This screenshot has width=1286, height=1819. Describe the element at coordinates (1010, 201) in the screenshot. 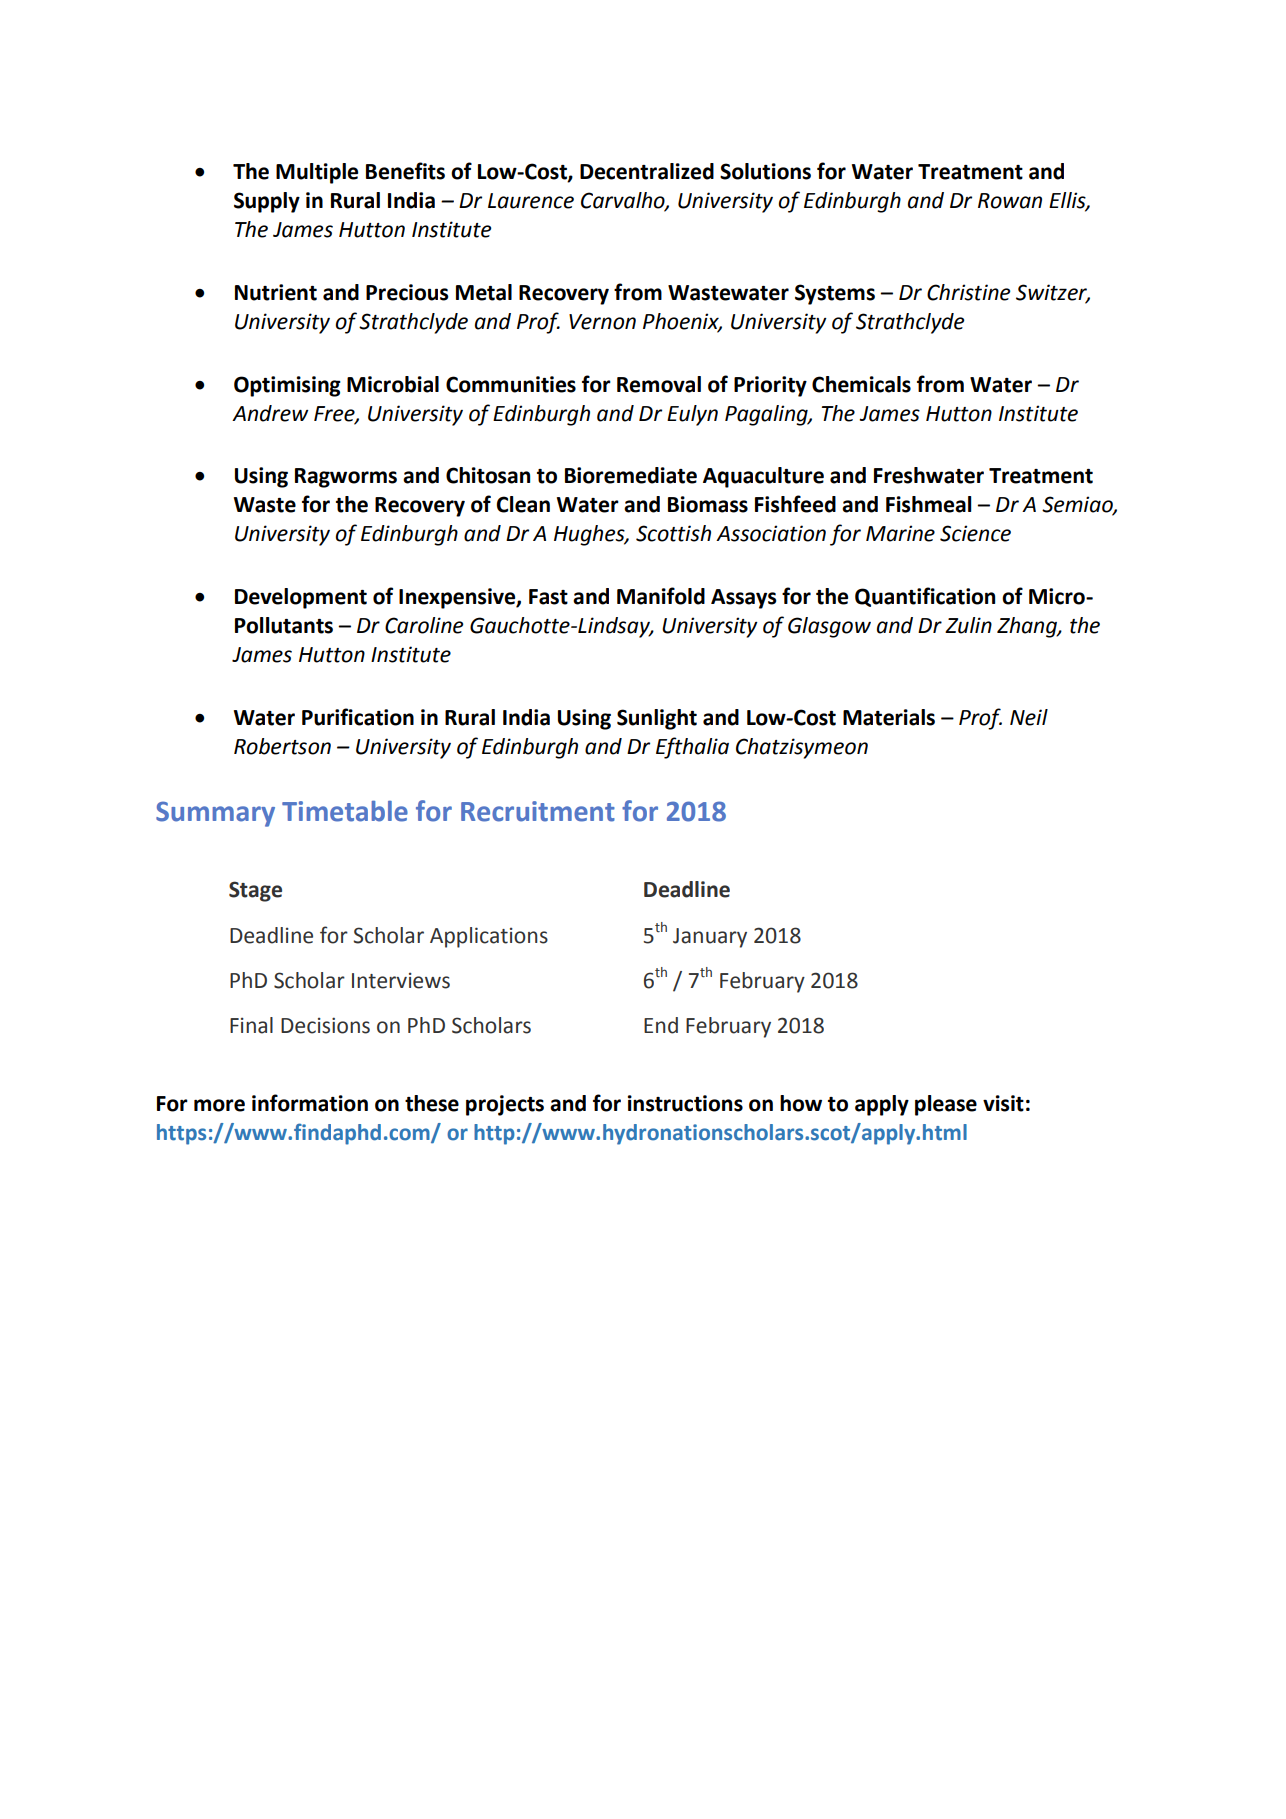

I see `Rowan` at that location.
